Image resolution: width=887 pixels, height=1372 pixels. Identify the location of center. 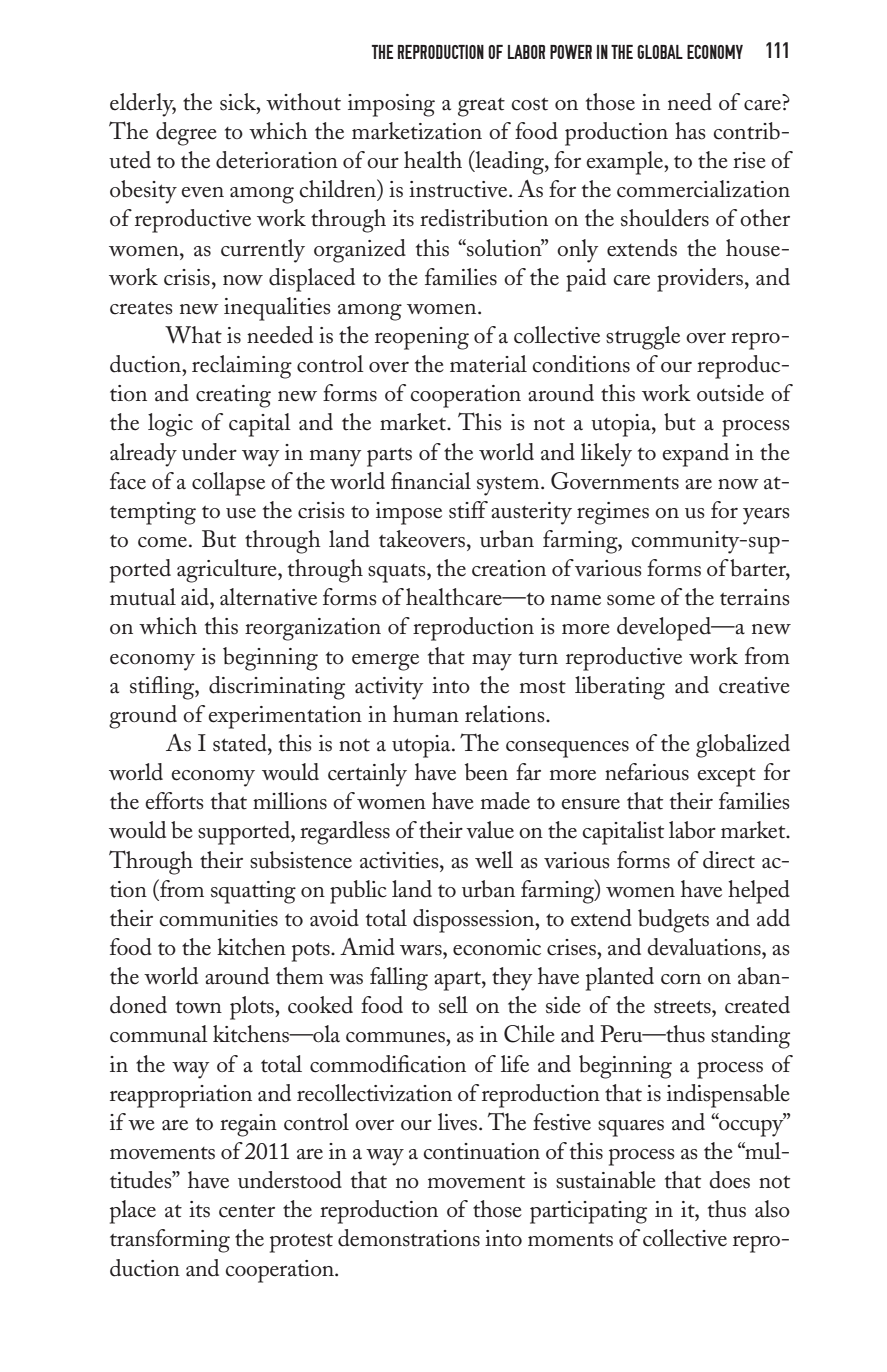
(247, 1211).
